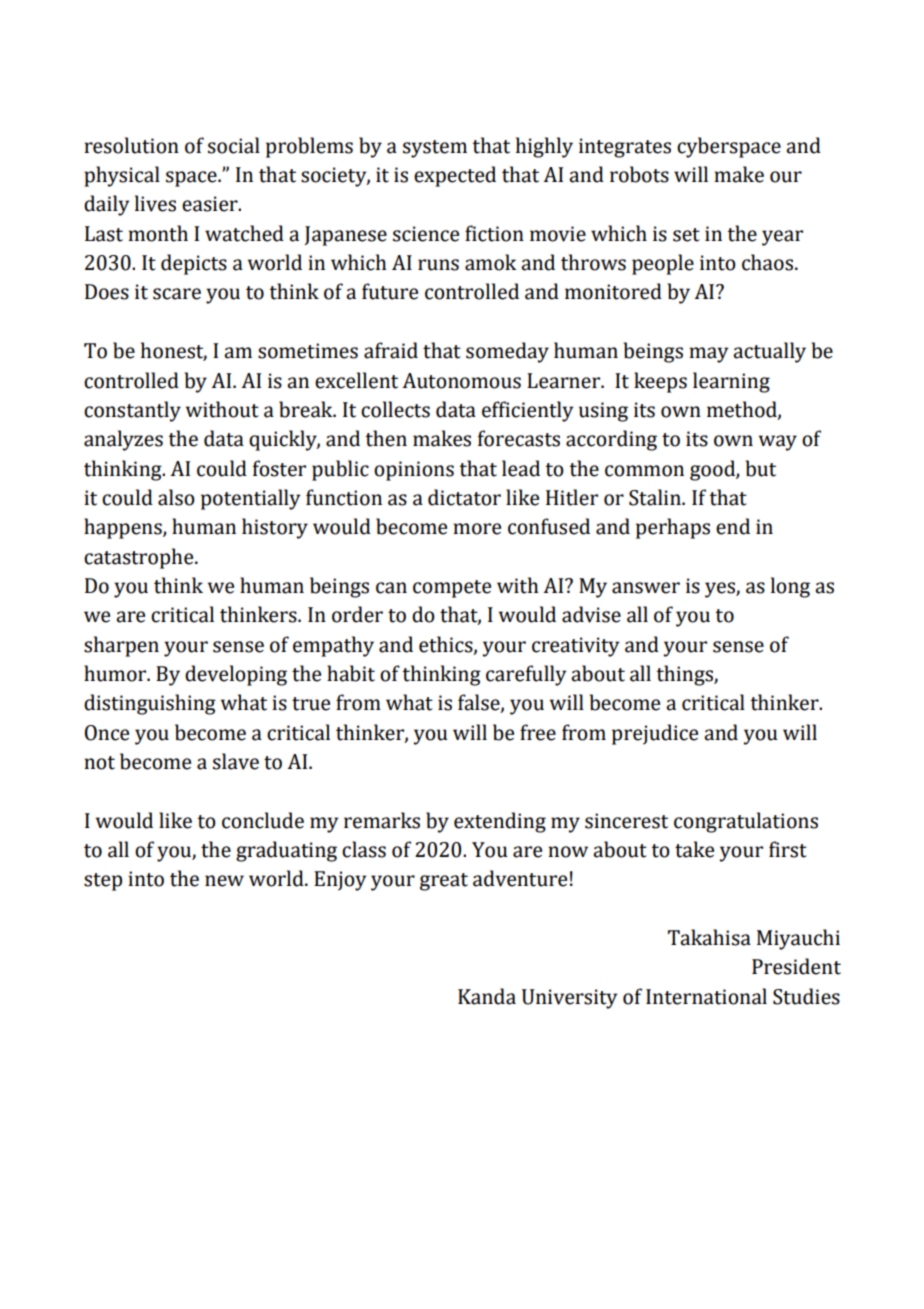  I want to click on distinguishing, so click(150, 704).
